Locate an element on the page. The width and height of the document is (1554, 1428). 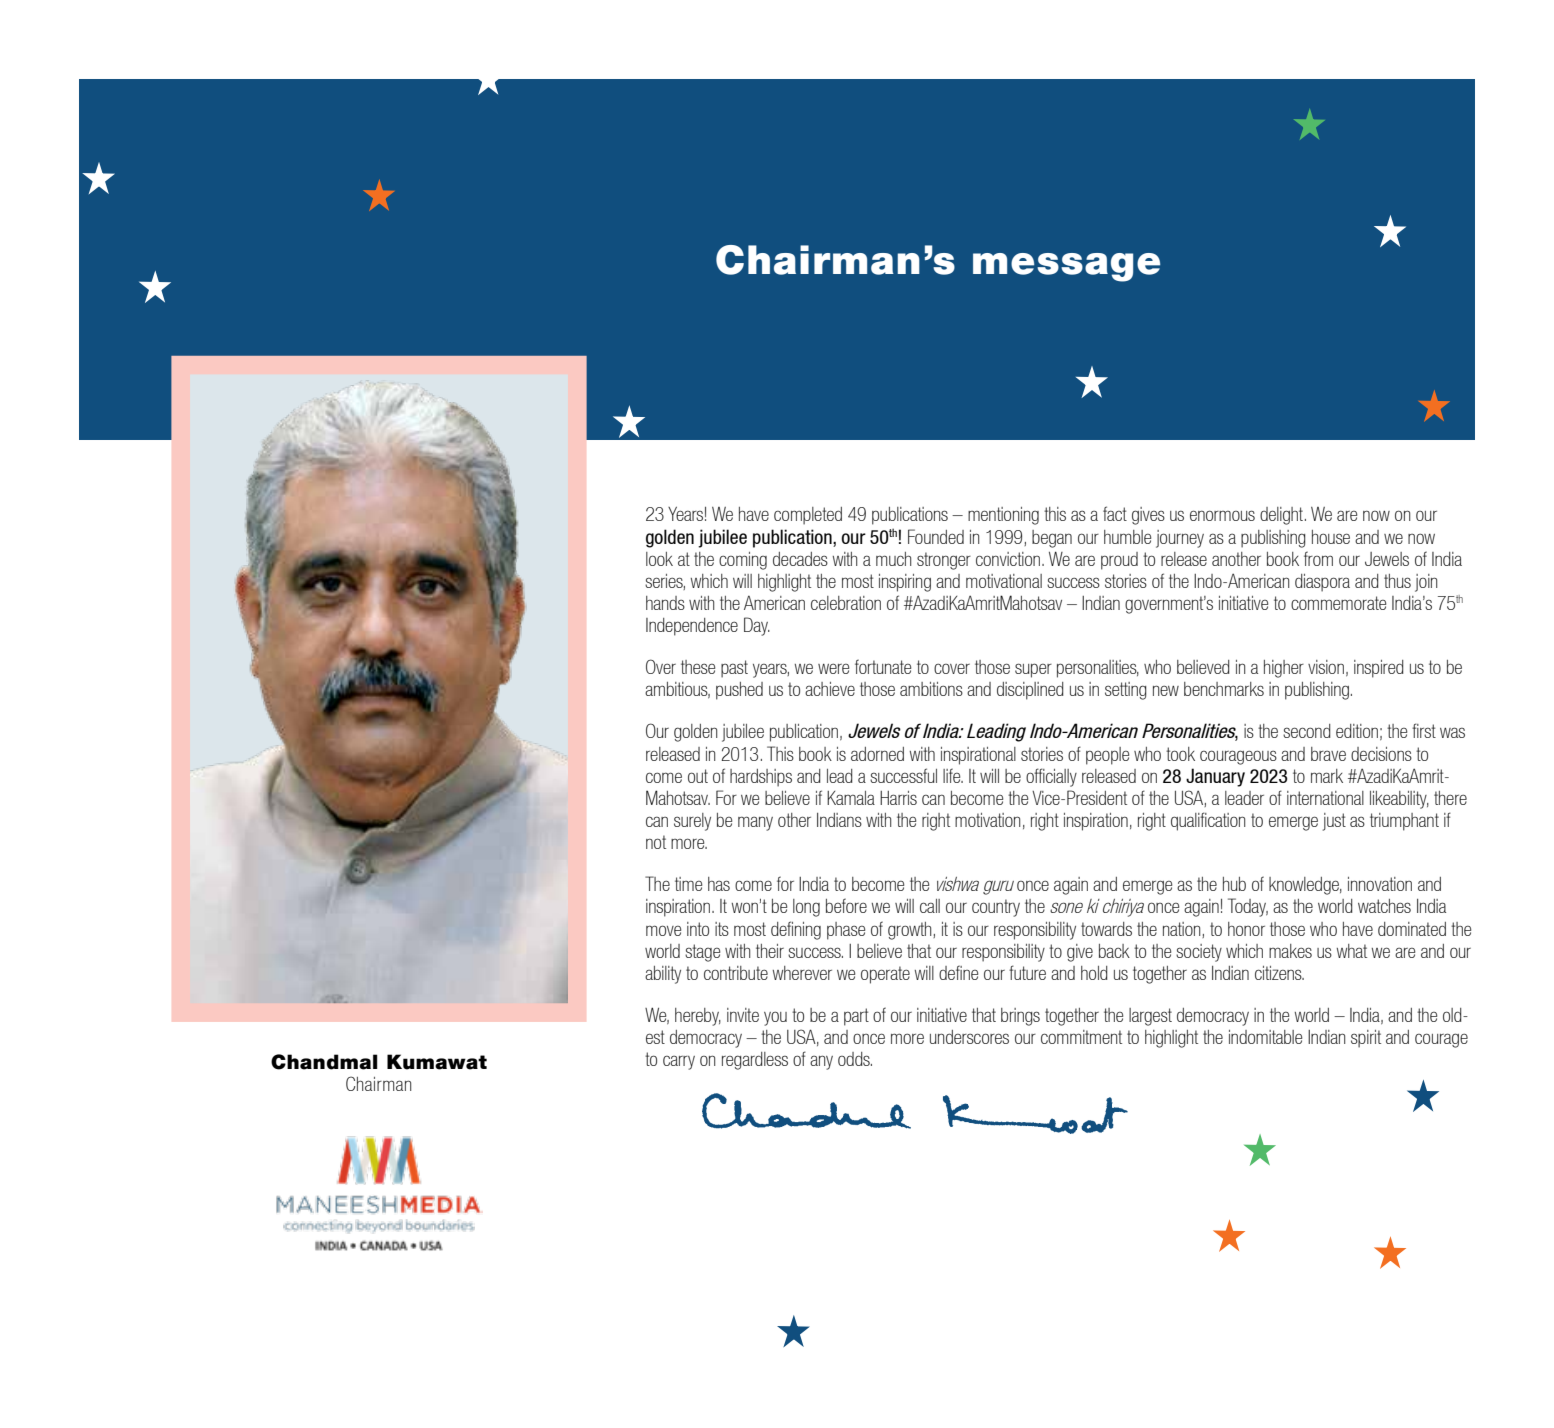
hardships is located at coordinates (761, 778).
